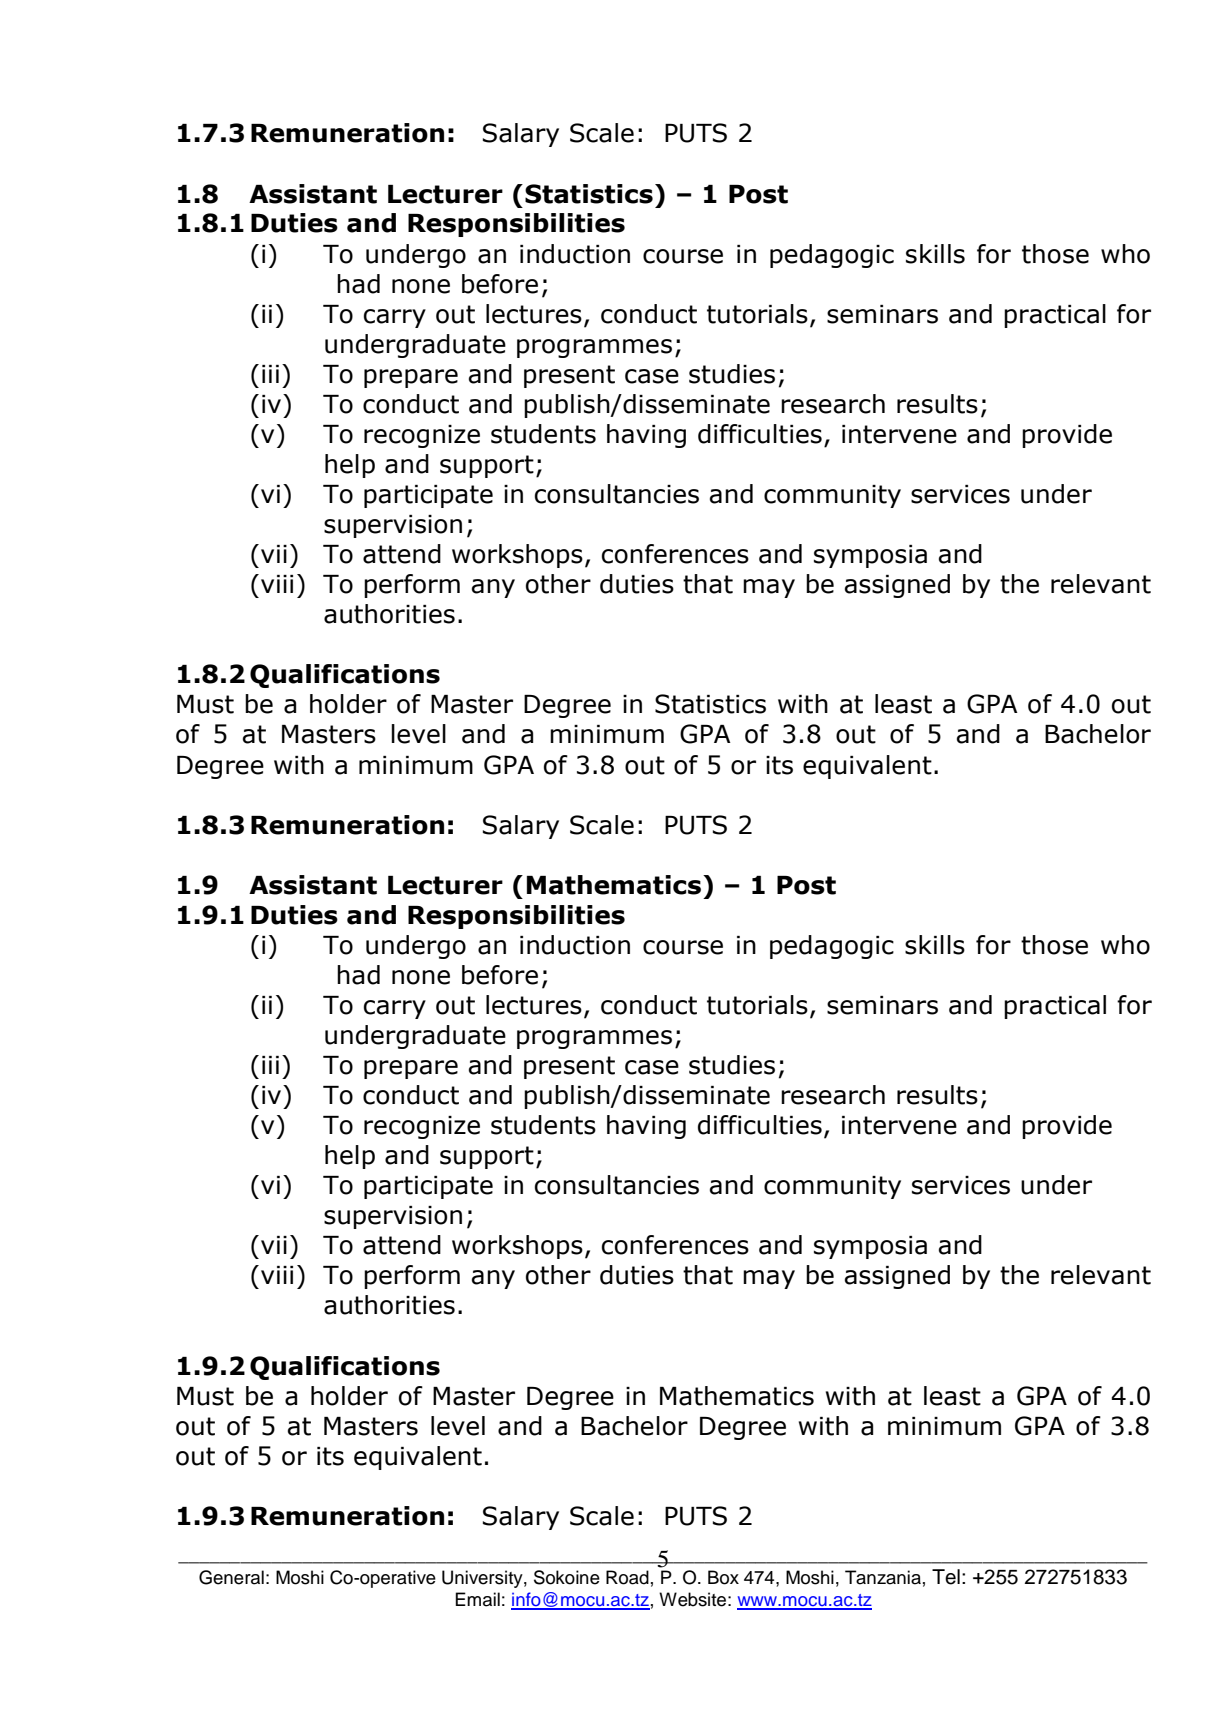 Image resolution: width=1227 pixels, height=1735 pixels. Describe the element at coordinates (723, 1577) in the image. I see `Box` at that location.
